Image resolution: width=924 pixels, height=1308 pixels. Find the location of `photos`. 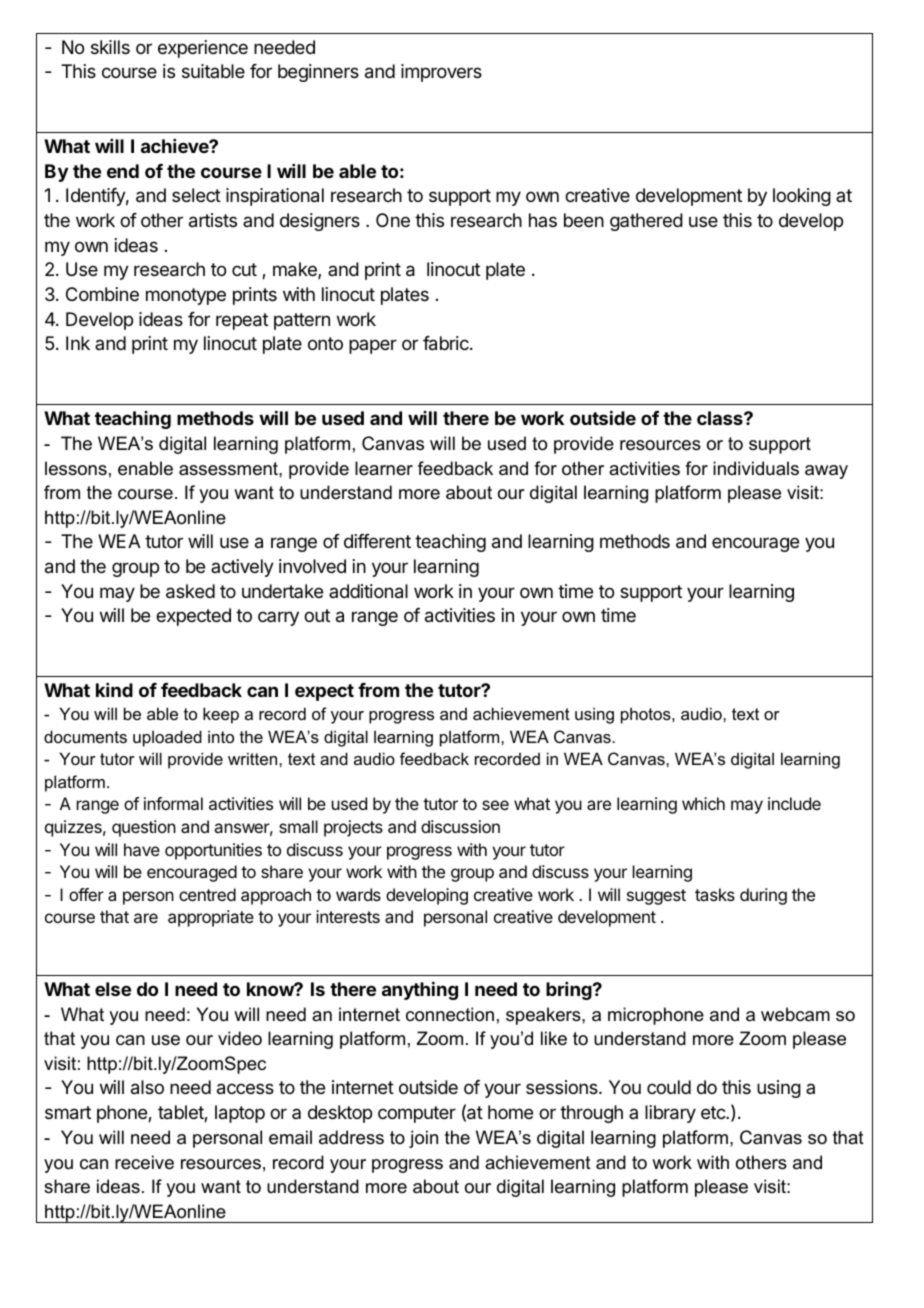

photos is located at coordinates (647, 715).
